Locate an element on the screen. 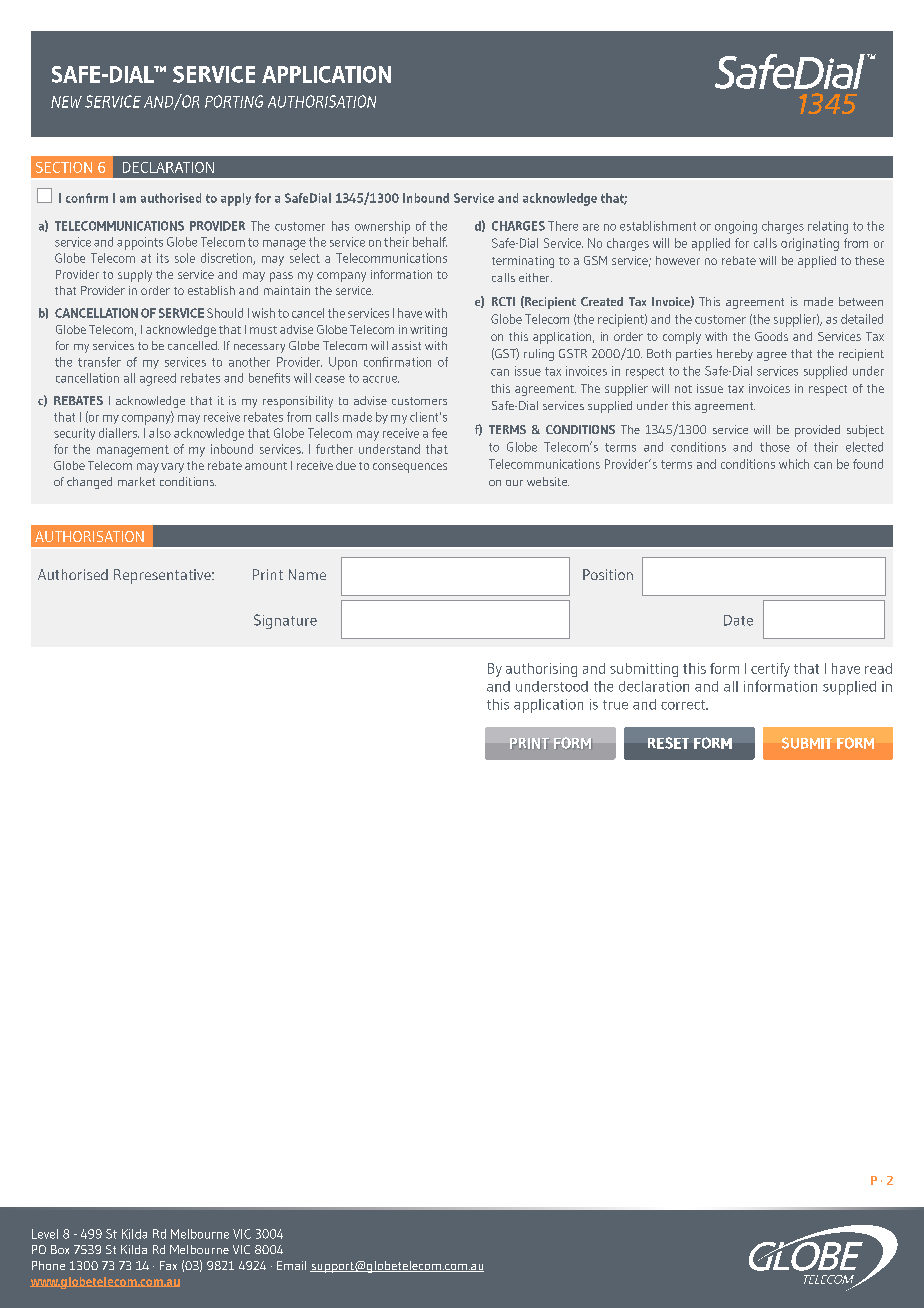 This screenshot has width=924, height=1308. ownership is located at coordinates (382, 227).
